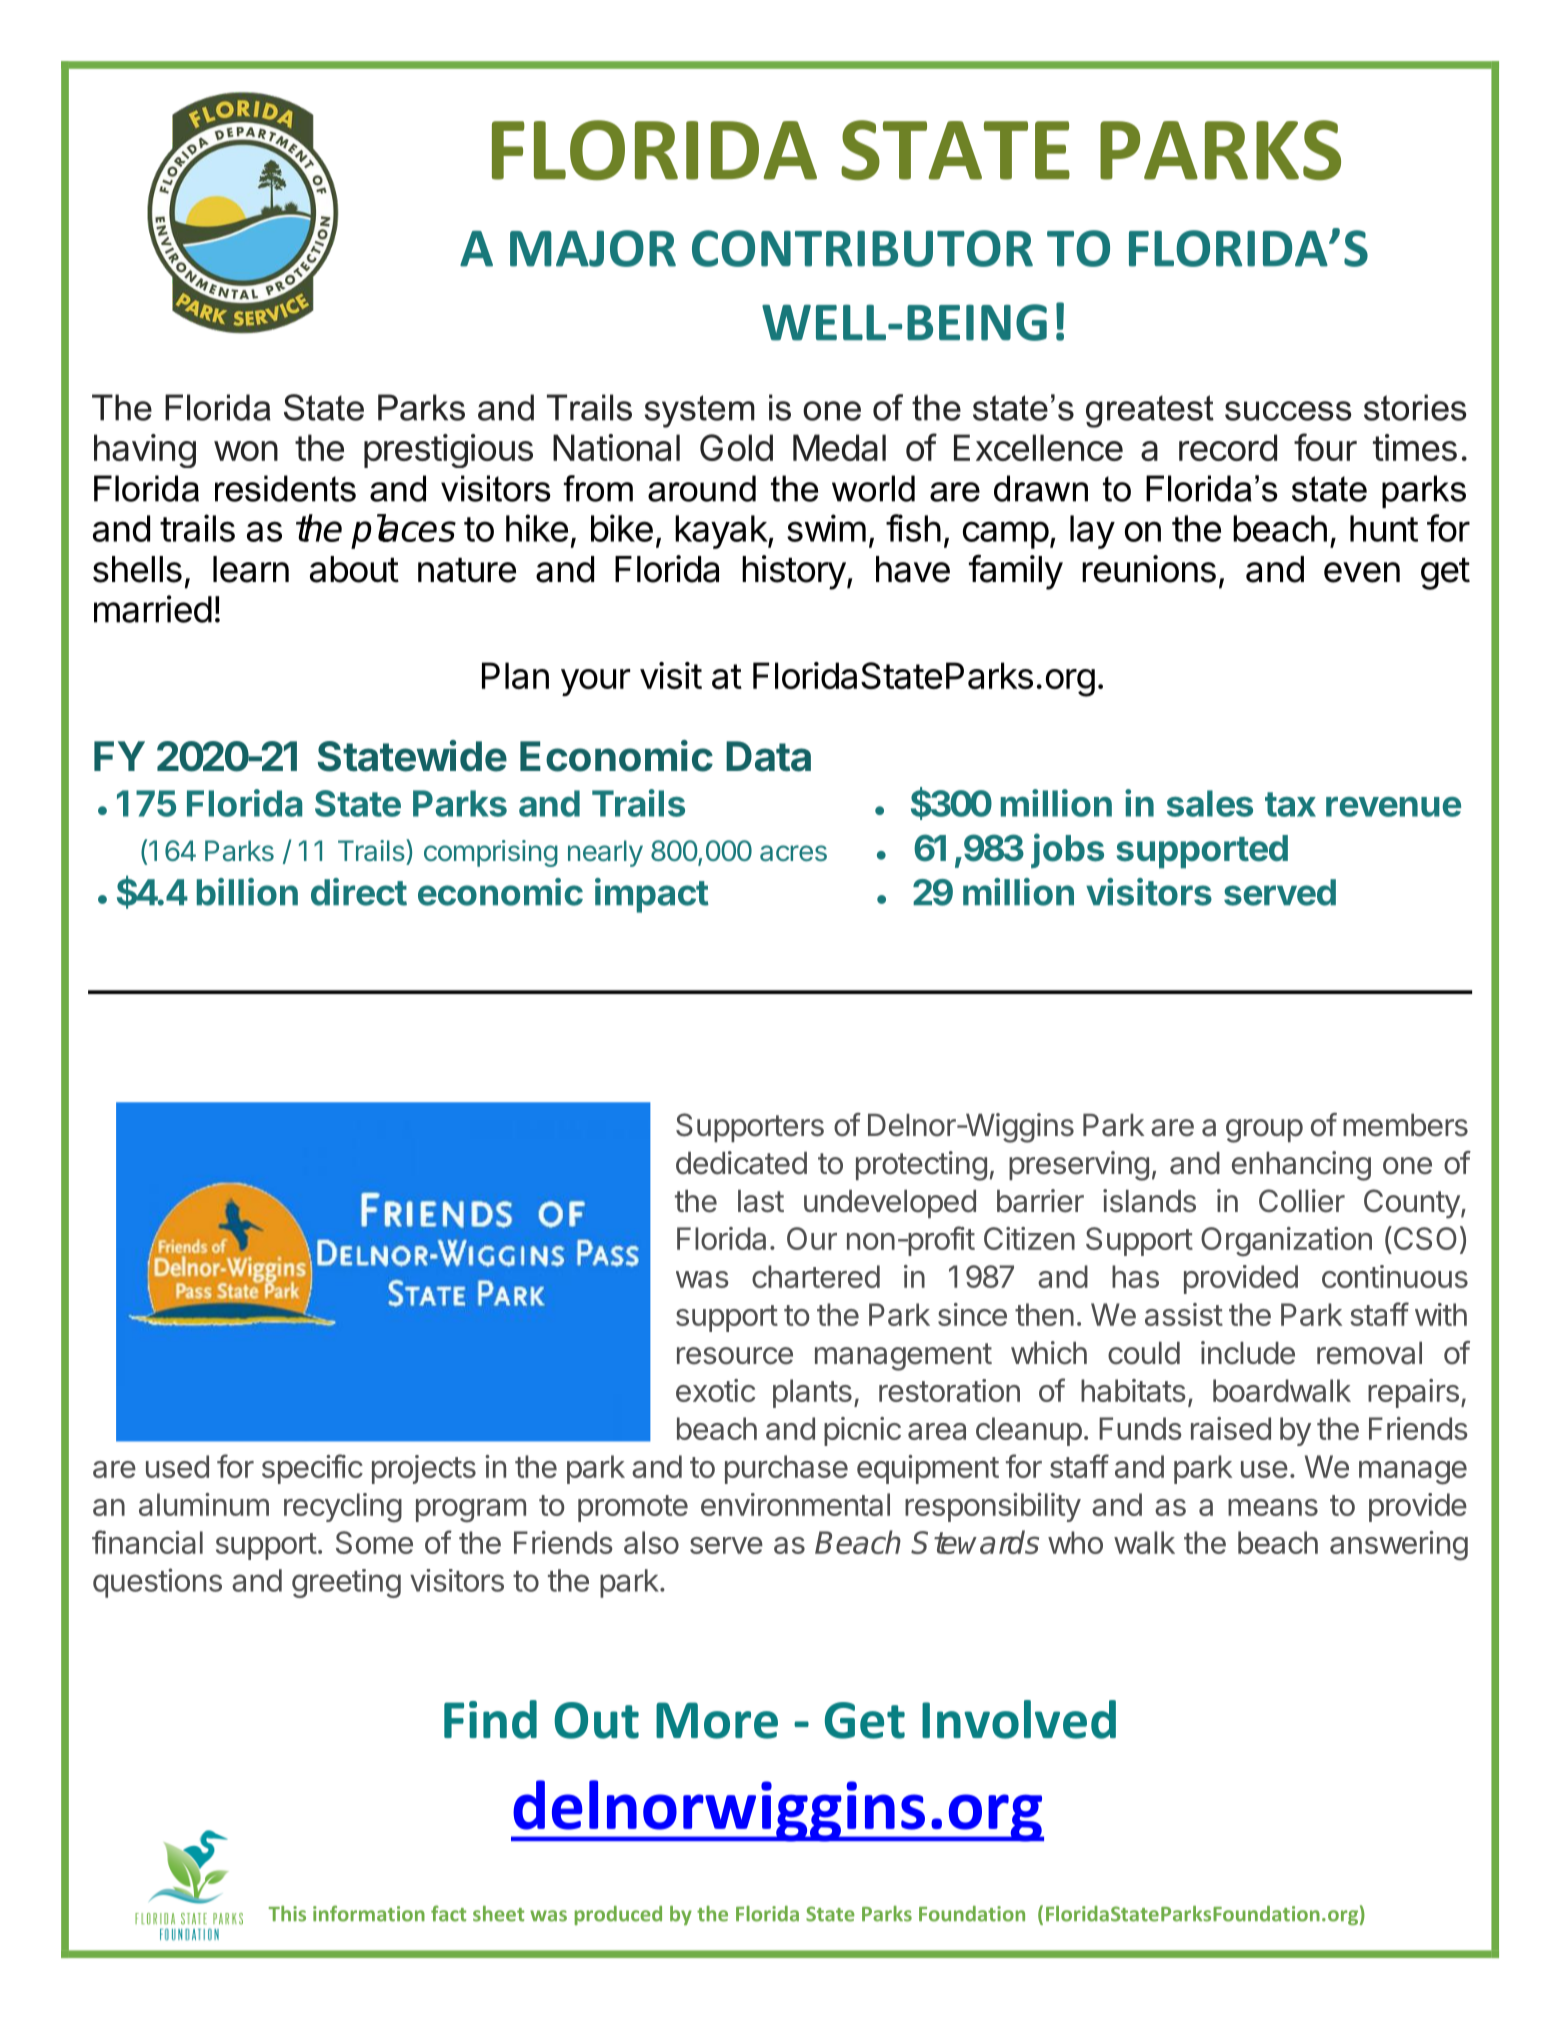  I want to click on tax, so click(1290, 804).
